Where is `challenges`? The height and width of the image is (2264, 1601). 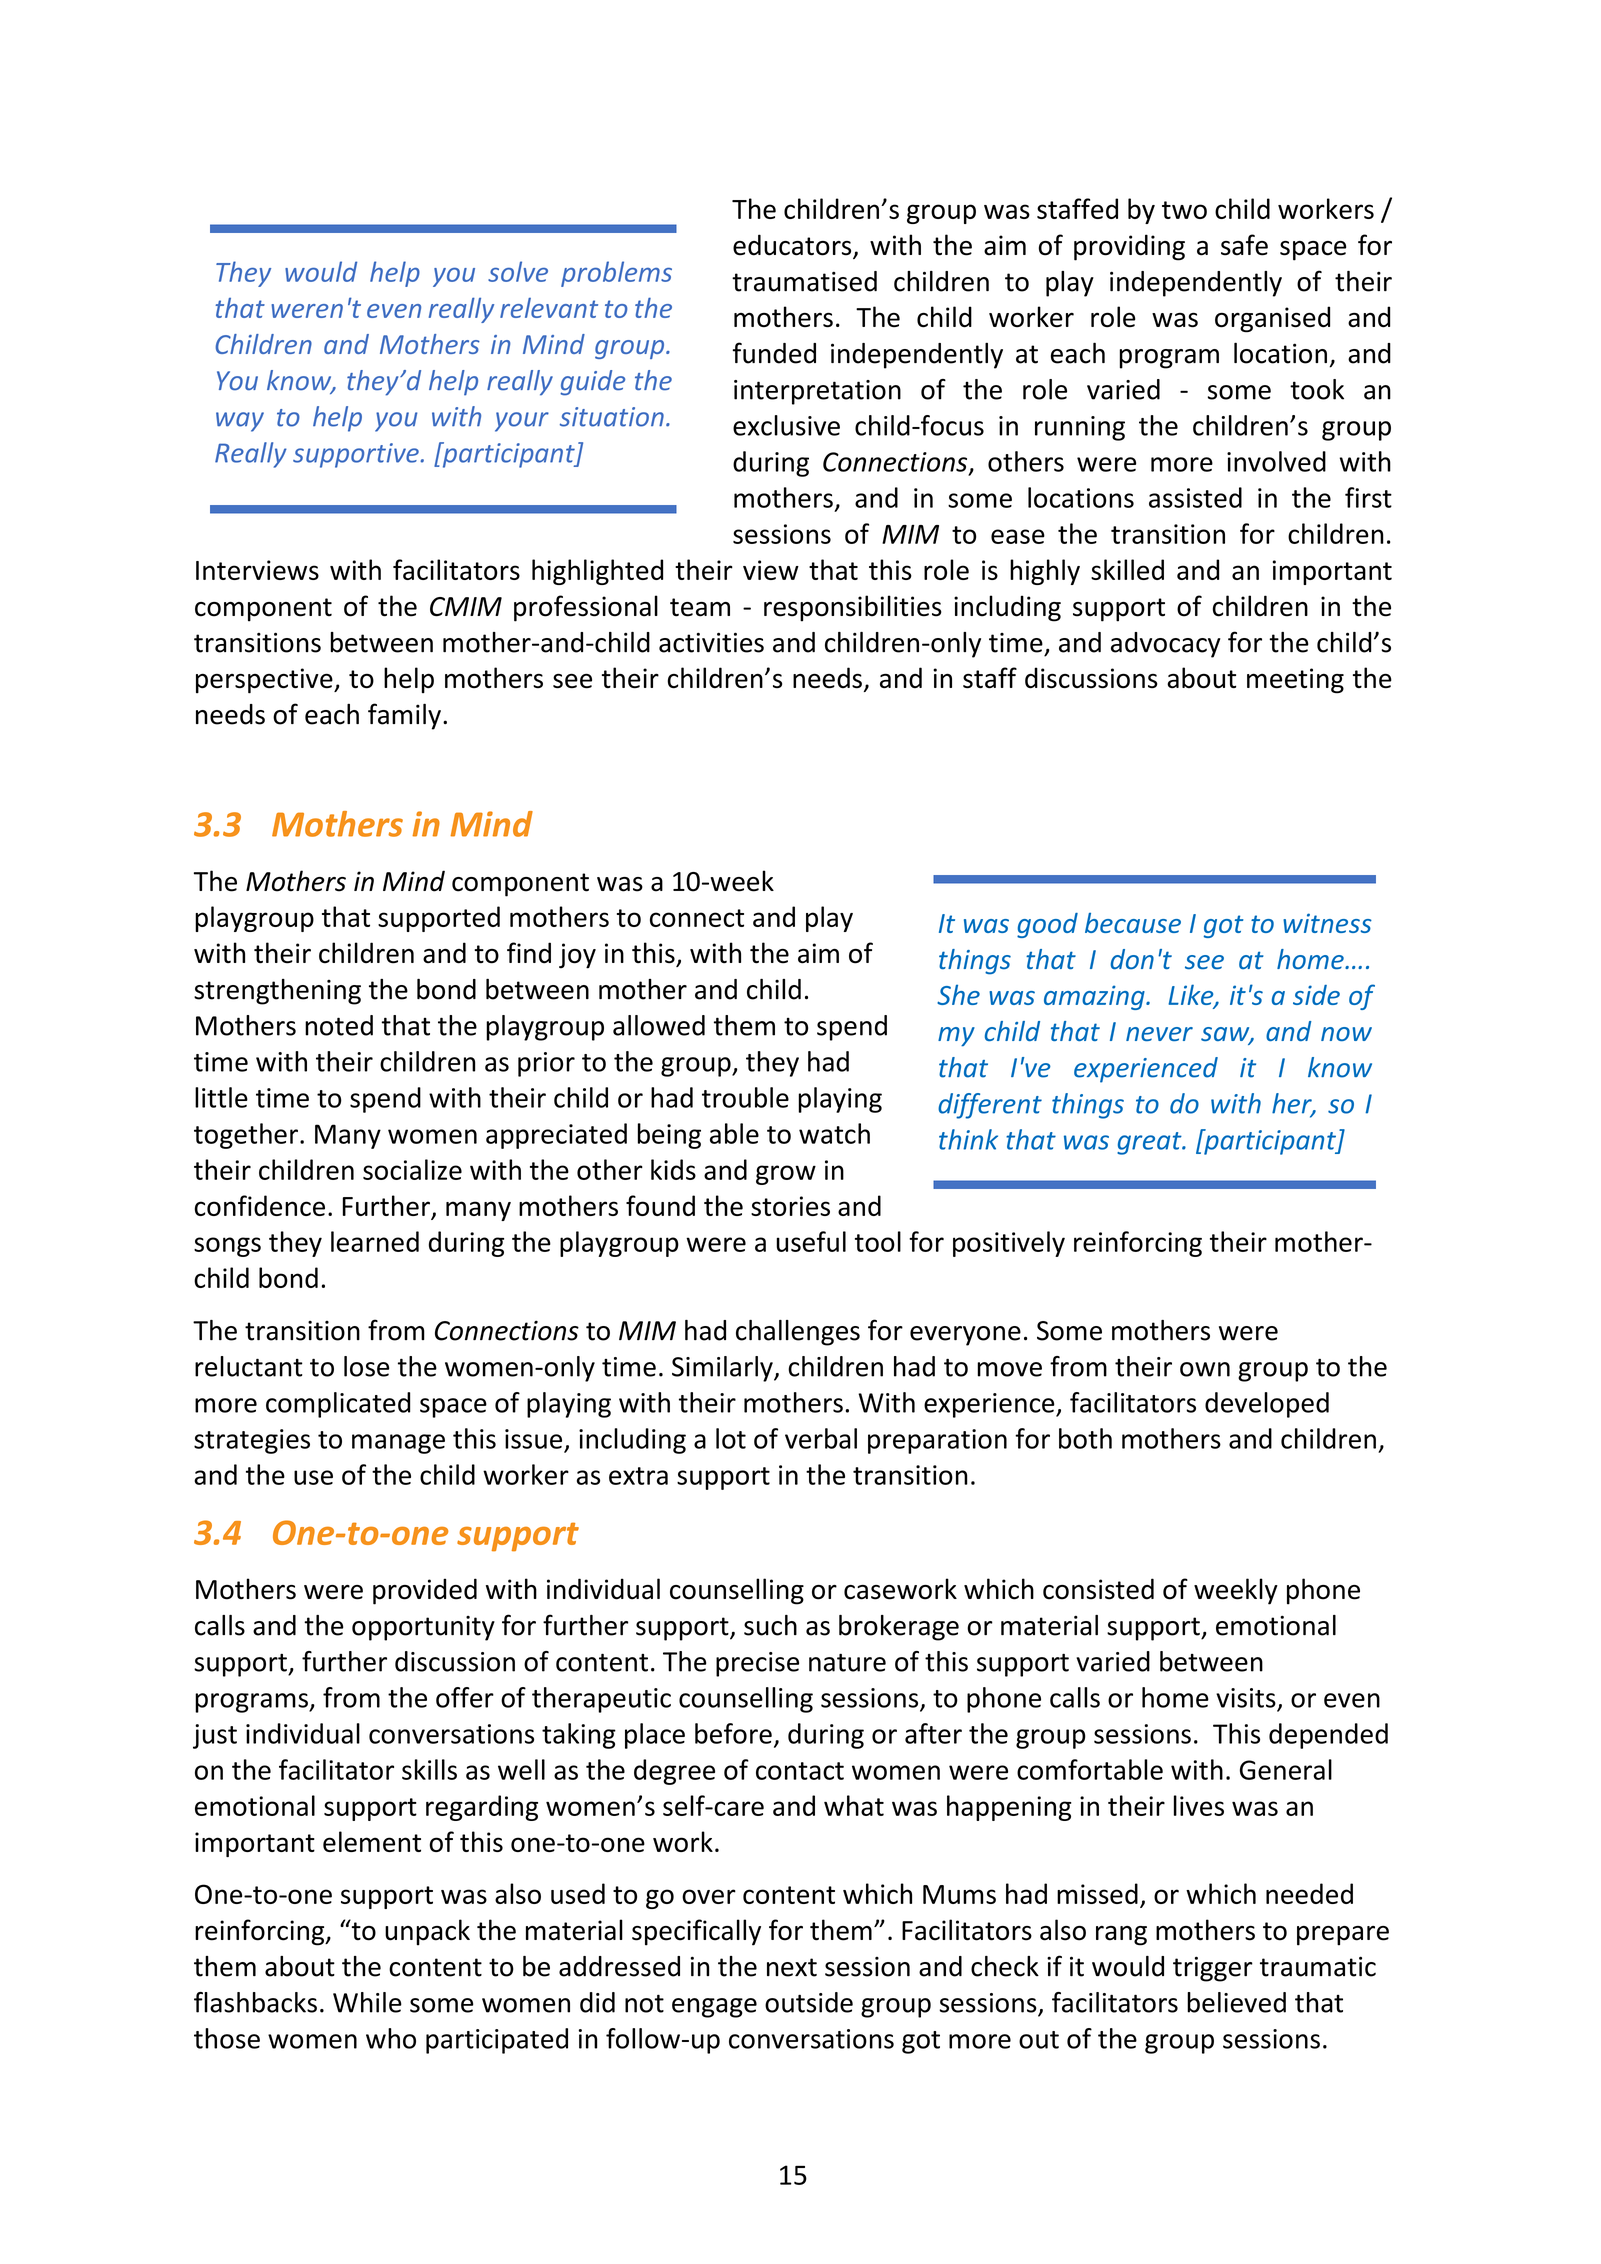
challenges is located at coordinates (798, 1333).
